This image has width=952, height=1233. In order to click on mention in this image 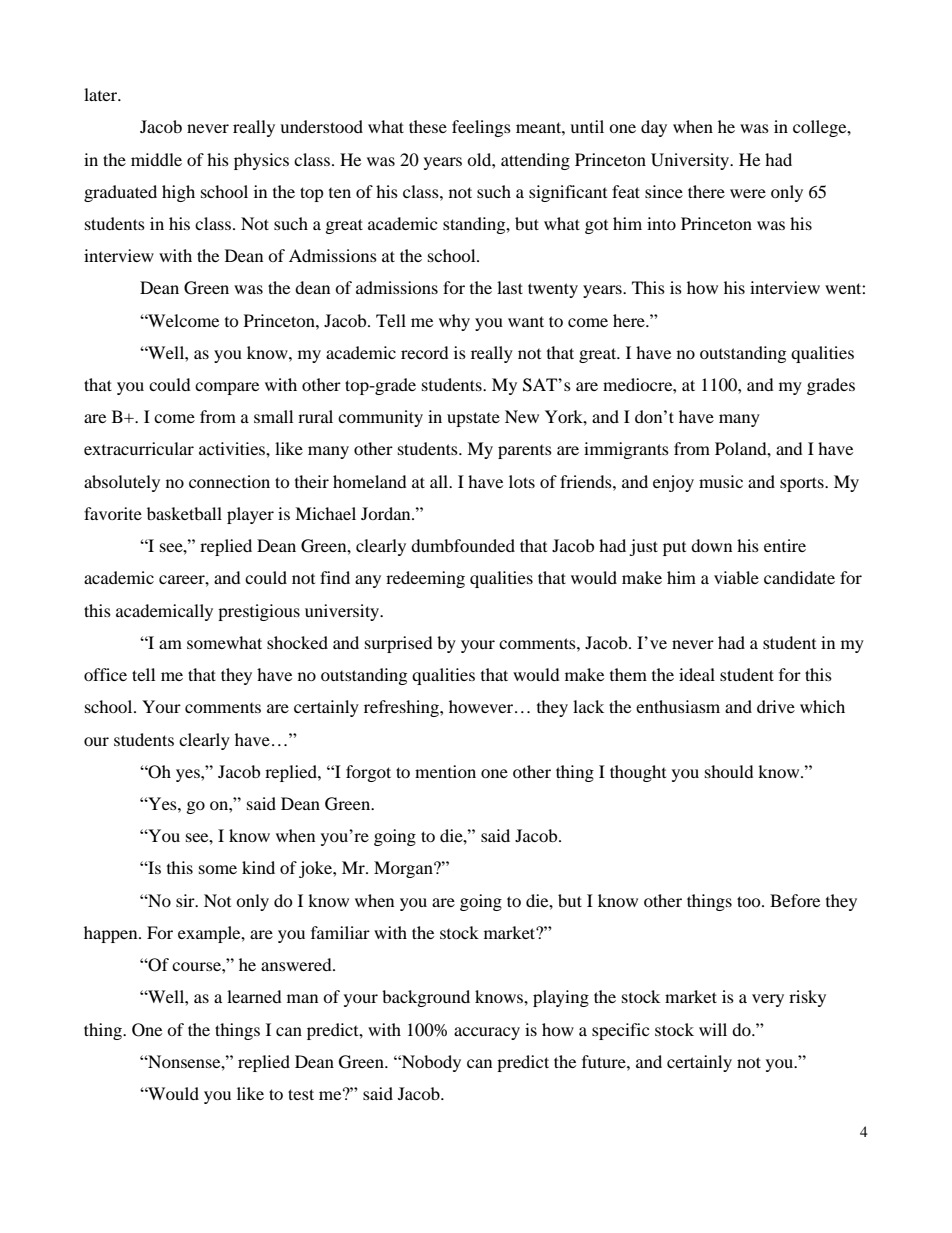, I will do `click(445, 771)`.
